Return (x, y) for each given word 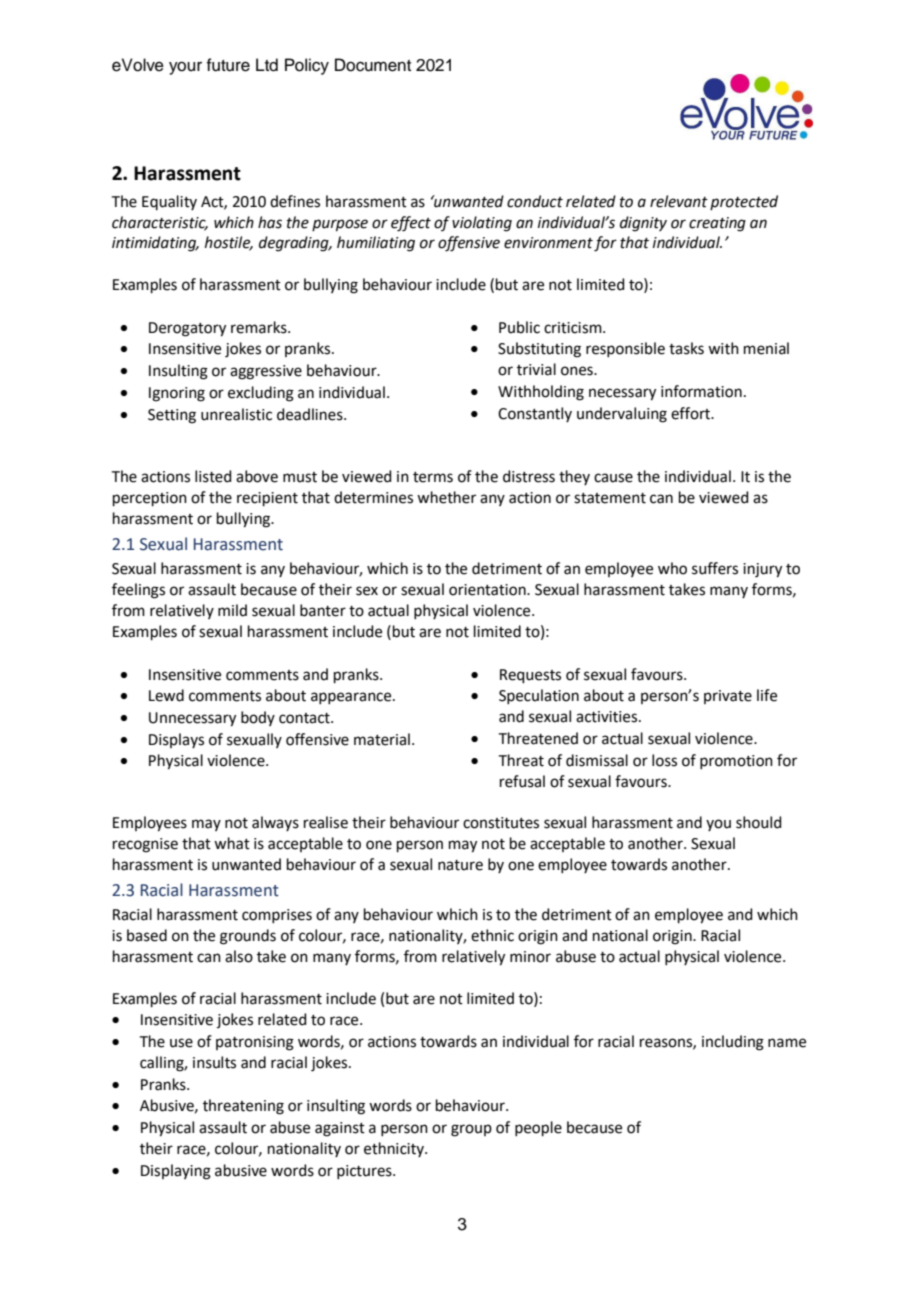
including (733, 1043)
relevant (679, 201)
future (228, 65)
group (471, 1130)
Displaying (176, 1172)
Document (373, 65)
